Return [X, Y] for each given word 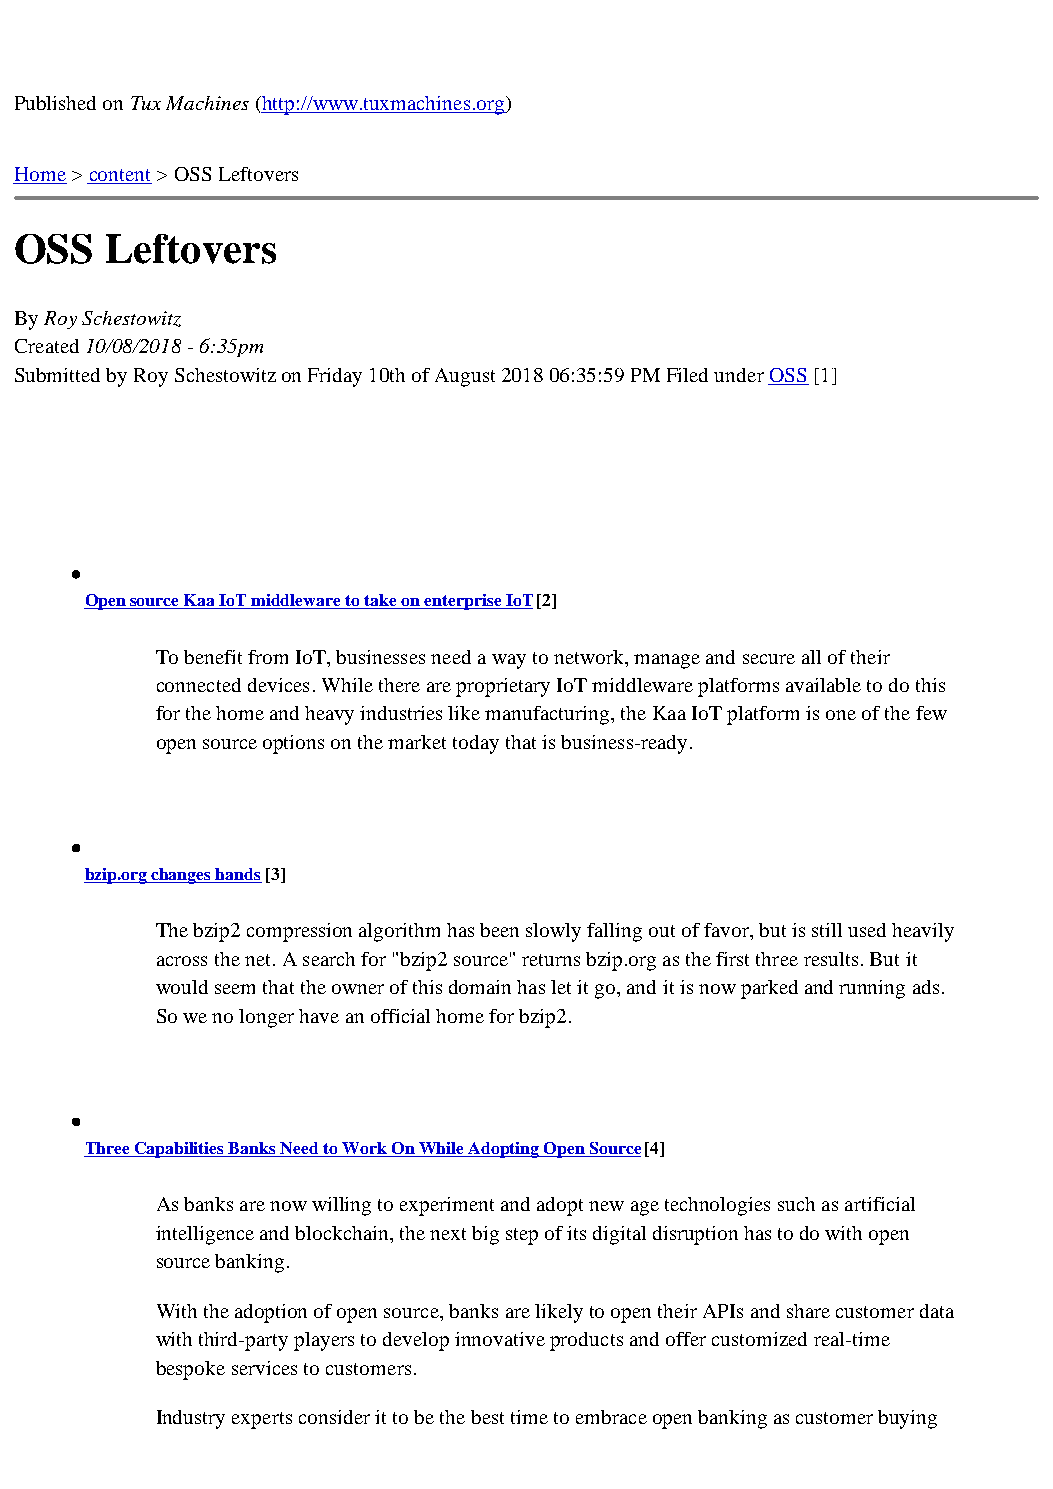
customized [759, 1339]
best [487, 1417]
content [119, 176]
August [465, 377]
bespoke [190, 1370]
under [739, 375]
